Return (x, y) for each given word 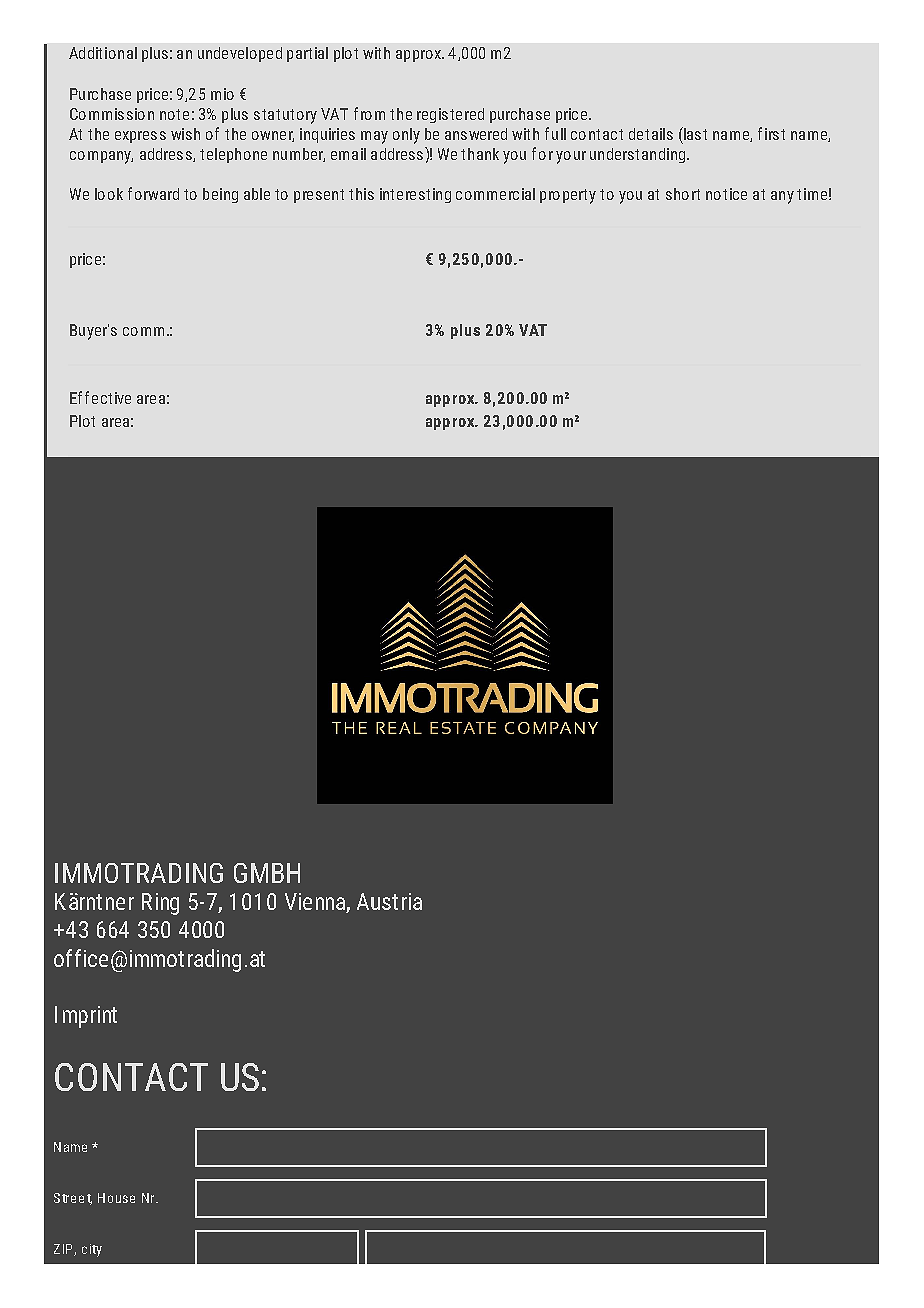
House (116, 1198)
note (174, 114)
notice (726, 194)
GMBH (267, 873)
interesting (415, 195)
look (109, 194)
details (651, 134)
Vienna (316, 903)
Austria (389, 901)
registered (450, 115)
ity (96, 1250)
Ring (160, 904)
